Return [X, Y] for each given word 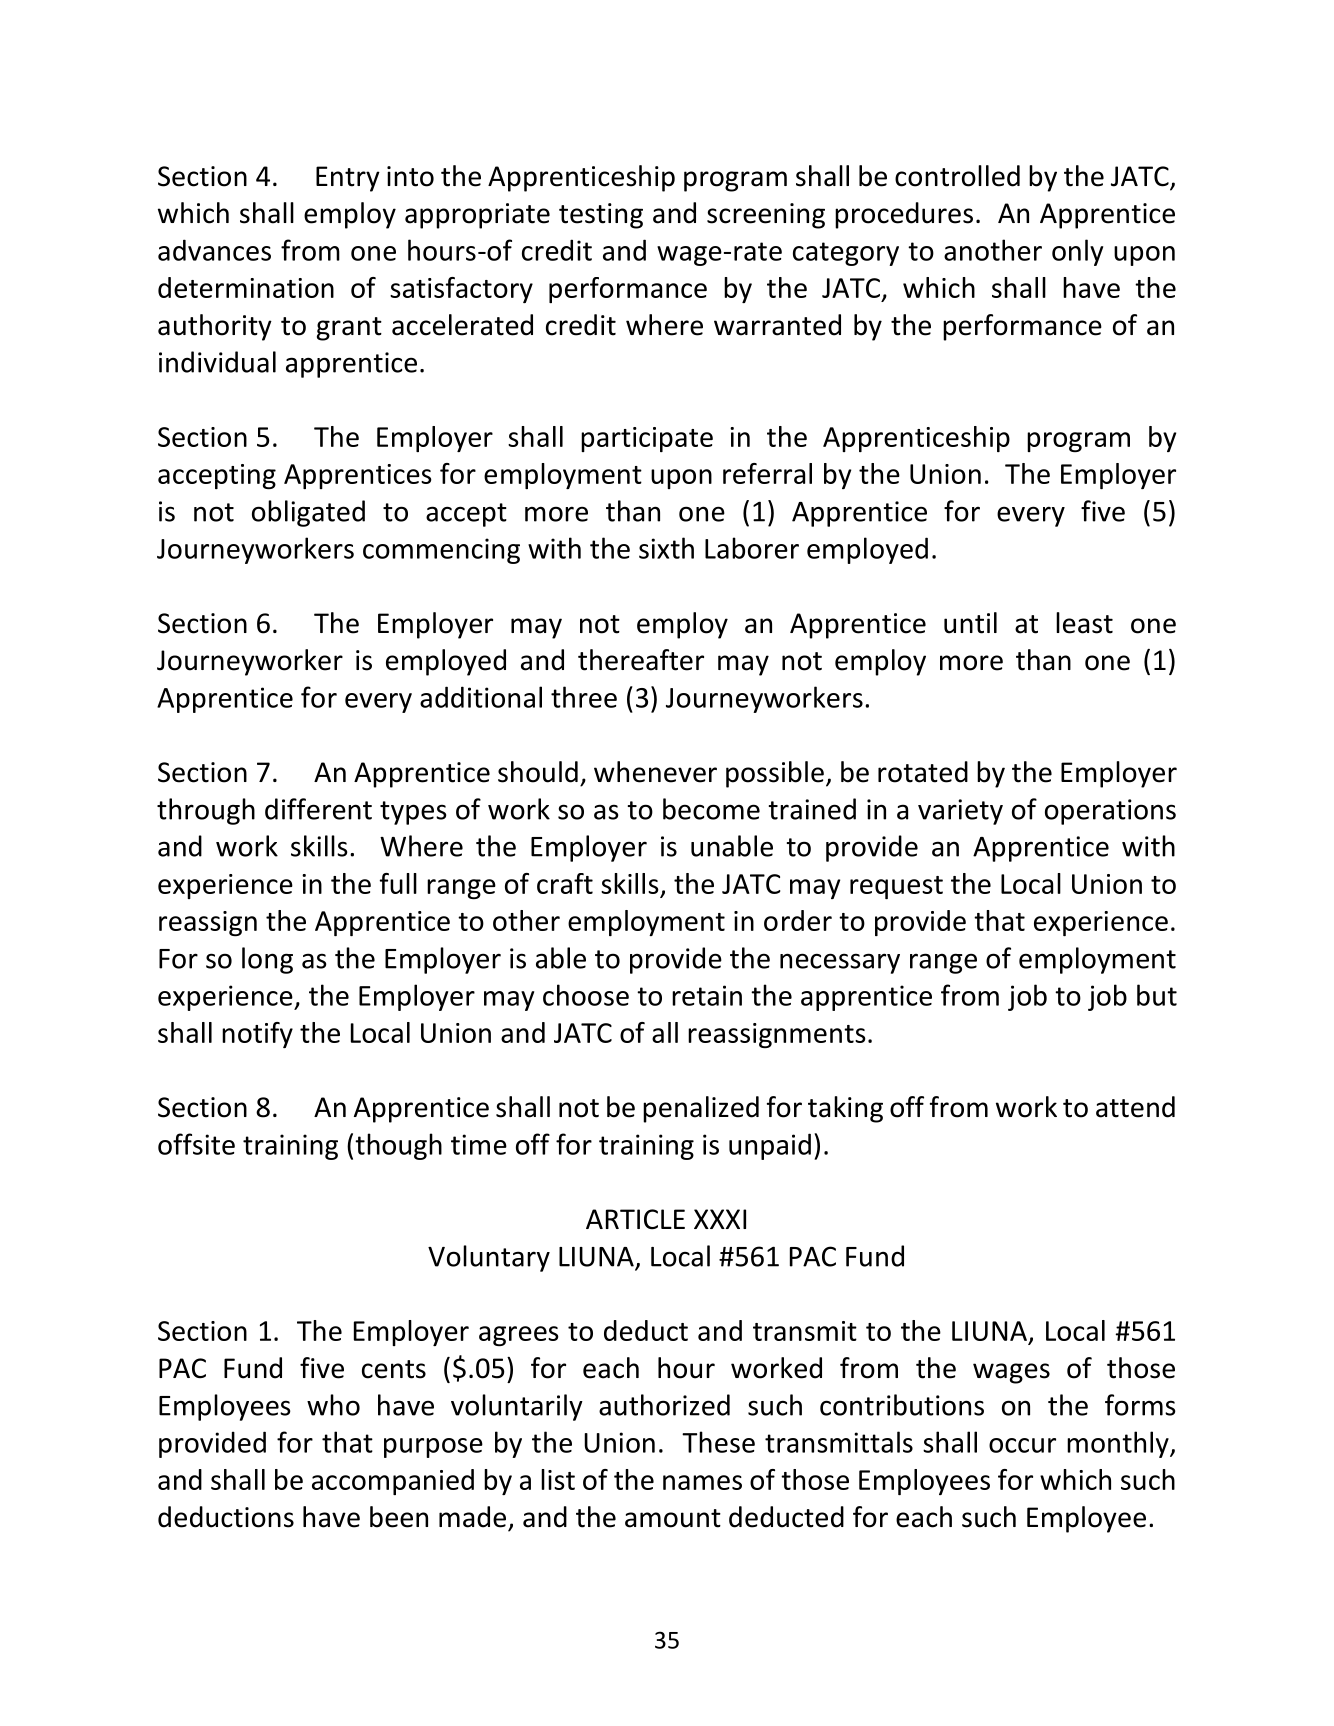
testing [601, 216]
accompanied [393, 1482]
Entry [348, 179]
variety [960, 812]
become [711, 809]
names [702, 1482]
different [318, 809]
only [1077, 252]
